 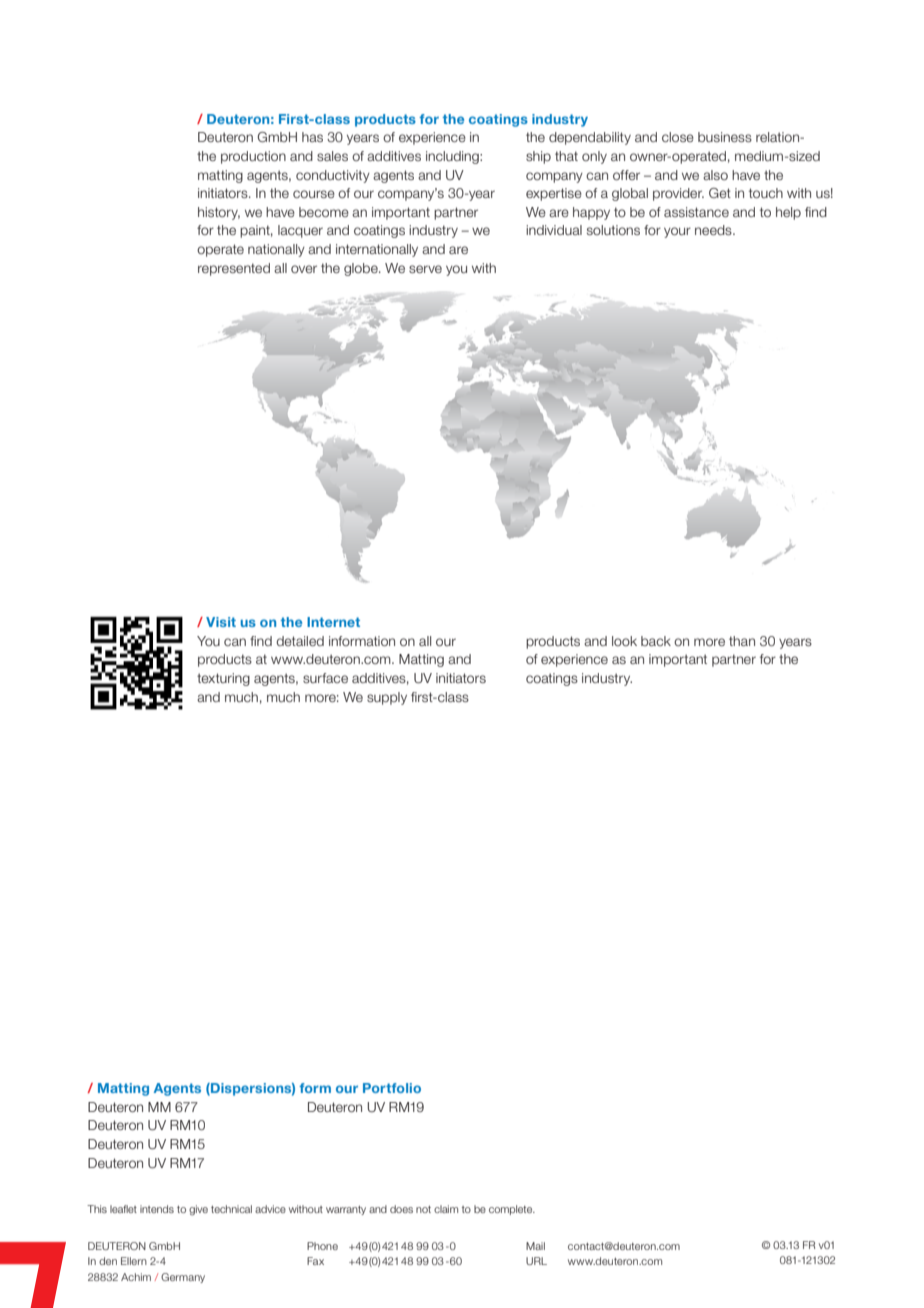 What do you see at coordinates (183, 1278) in the screenshot?
I see `Germany` at bounding box center [183, 1278].
